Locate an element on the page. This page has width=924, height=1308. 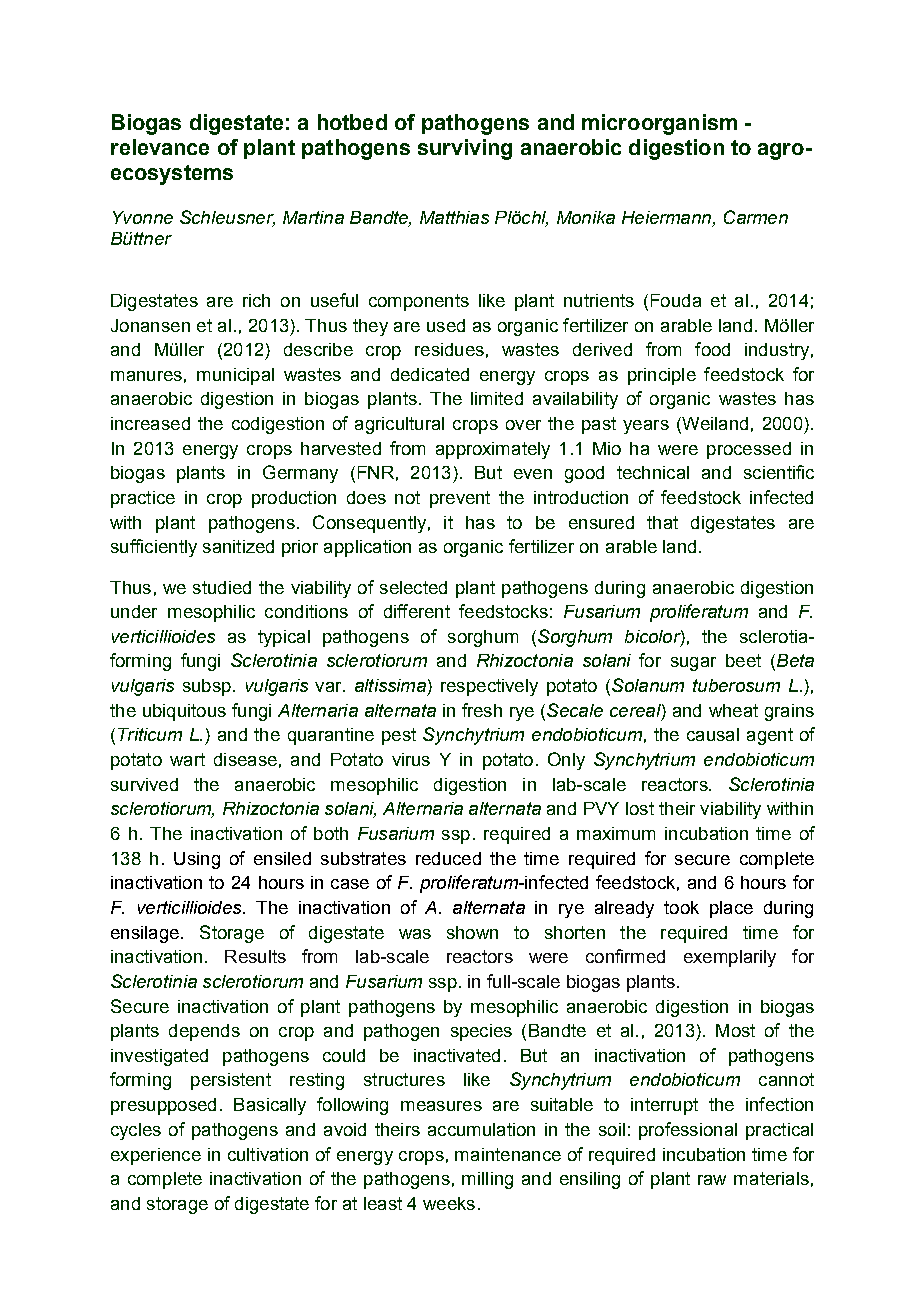
residues is located at coordinates (449, 349).
